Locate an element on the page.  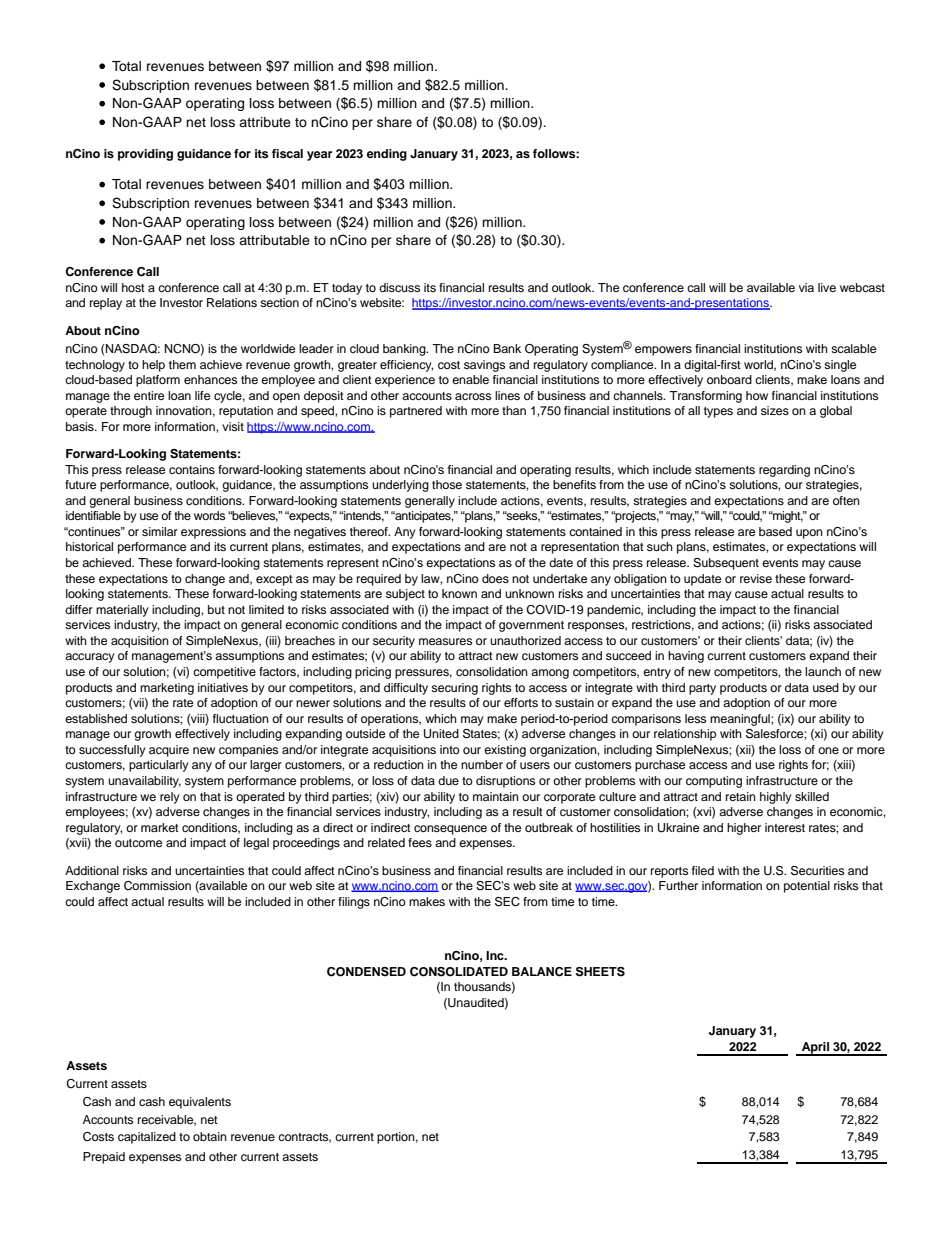
those is located at coordinates (447, 484).
